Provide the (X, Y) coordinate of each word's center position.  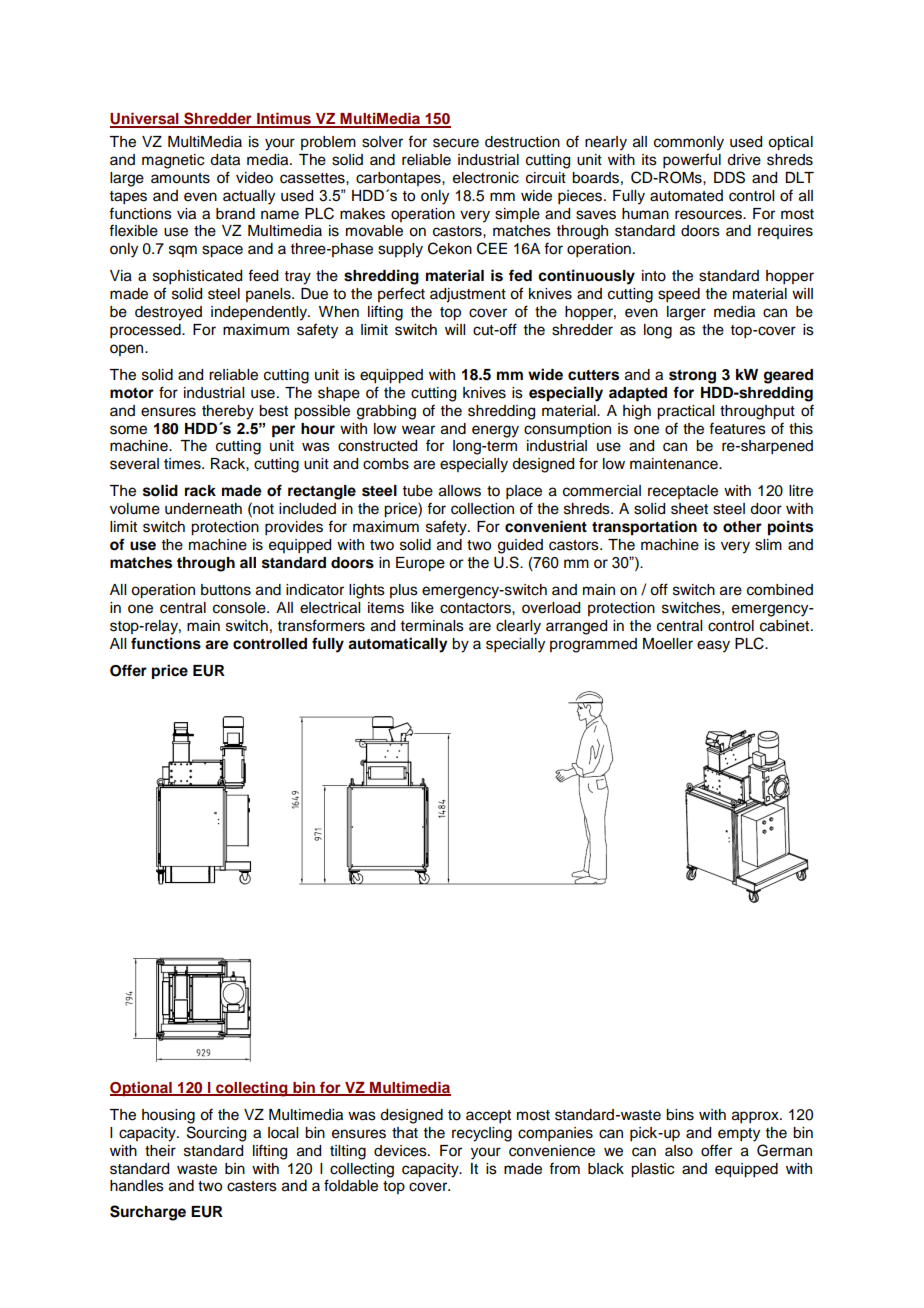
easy (713, 646)
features (737, 428)
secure (456, 143)
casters (252, 1186)
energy (495, 431)
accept (488, 1117)
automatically (398, 645)
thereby (228, 412)
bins (680, 1115)
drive (744, 160)
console (240, 608)
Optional (142, 1088)
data (225, 160)
